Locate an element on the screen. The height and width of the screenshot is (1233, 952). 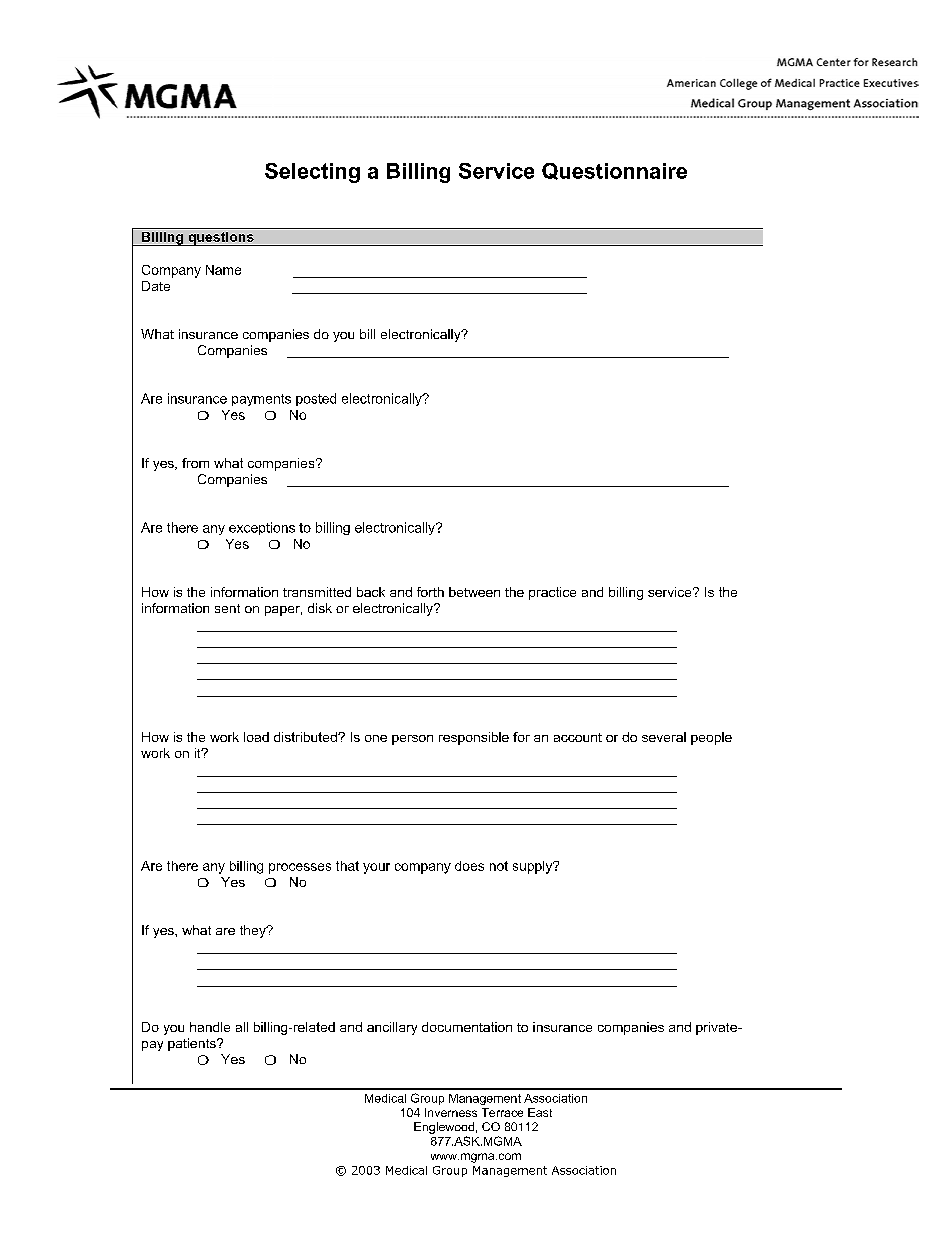
forth is located at coordinates (430, 592).
